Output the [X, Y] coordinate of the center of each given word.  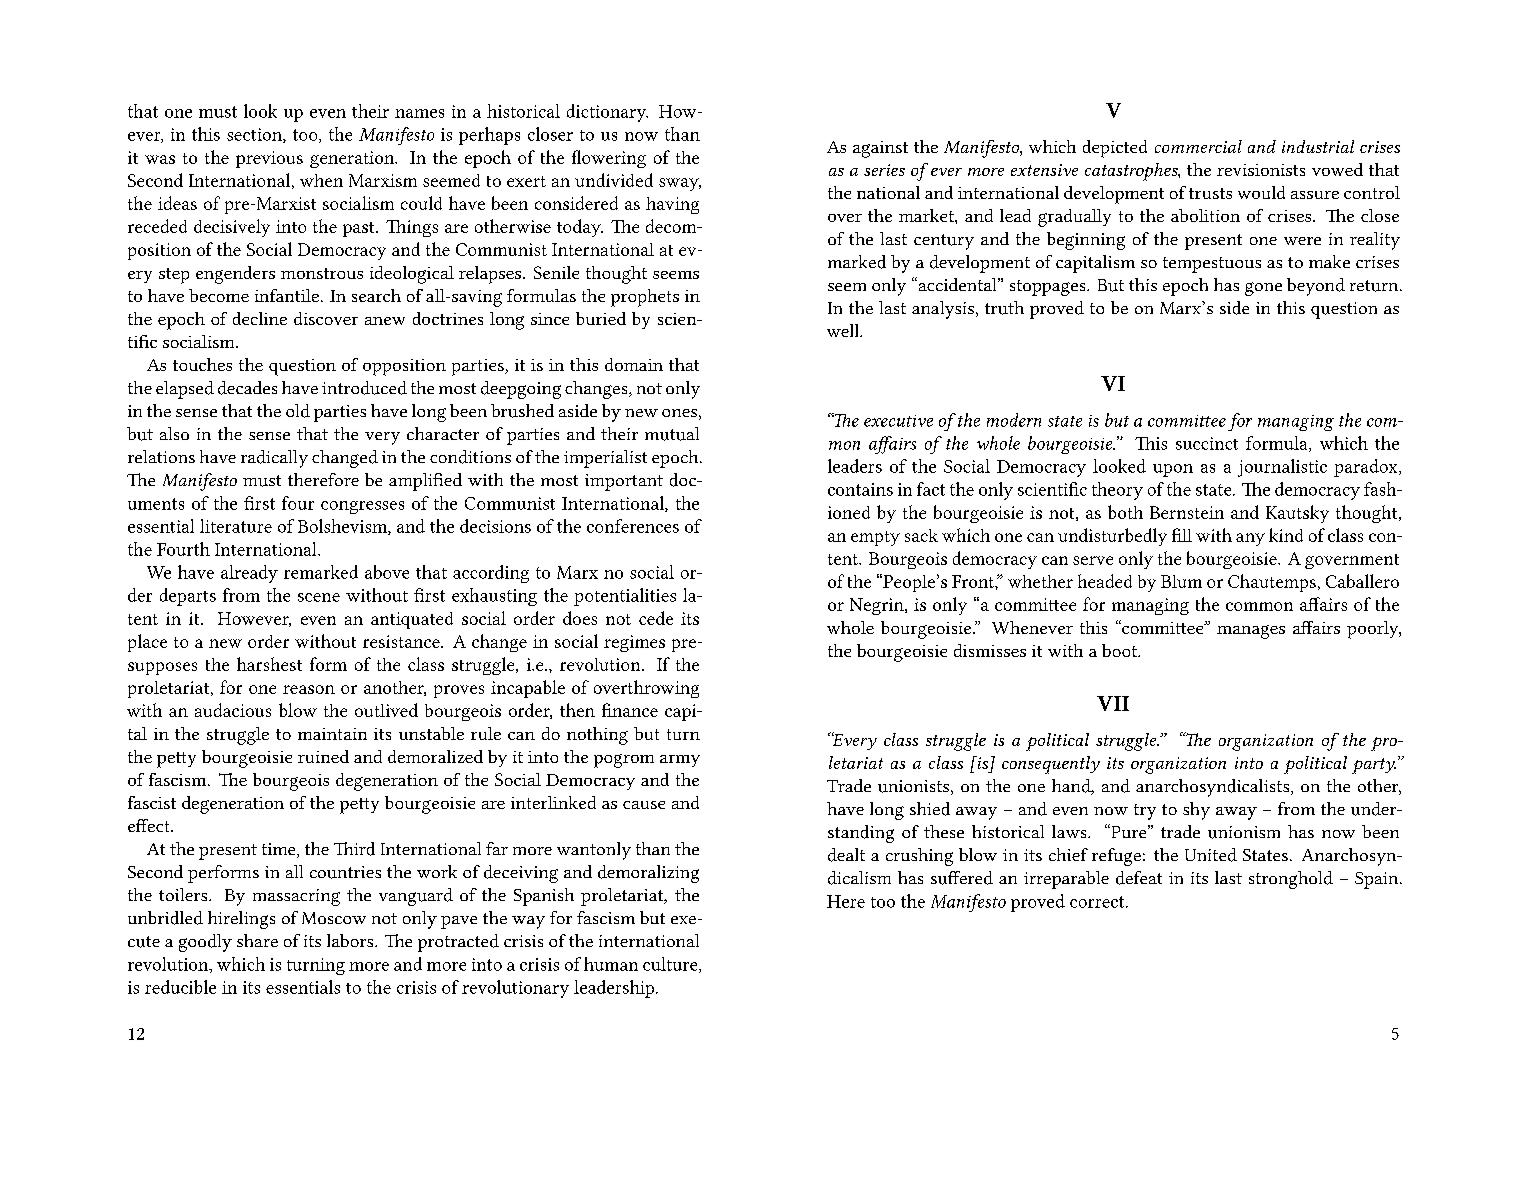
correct [1098, 902]
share [257, 940]
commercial [1198, 146]
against [880, 149]
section [255, 135]
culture [671, 965]
